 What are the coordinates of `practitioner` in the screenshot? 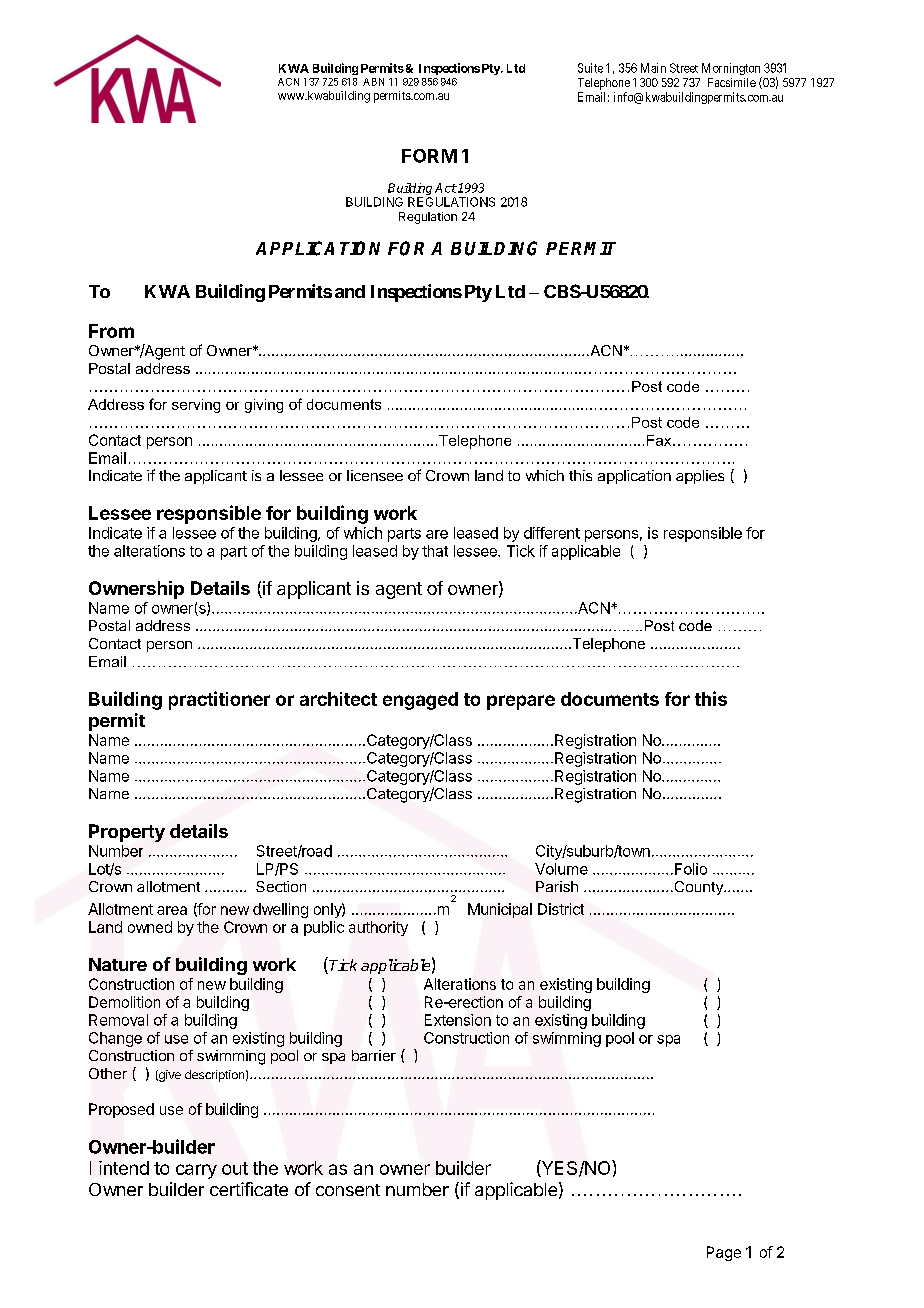 It's located at (219, 700).
